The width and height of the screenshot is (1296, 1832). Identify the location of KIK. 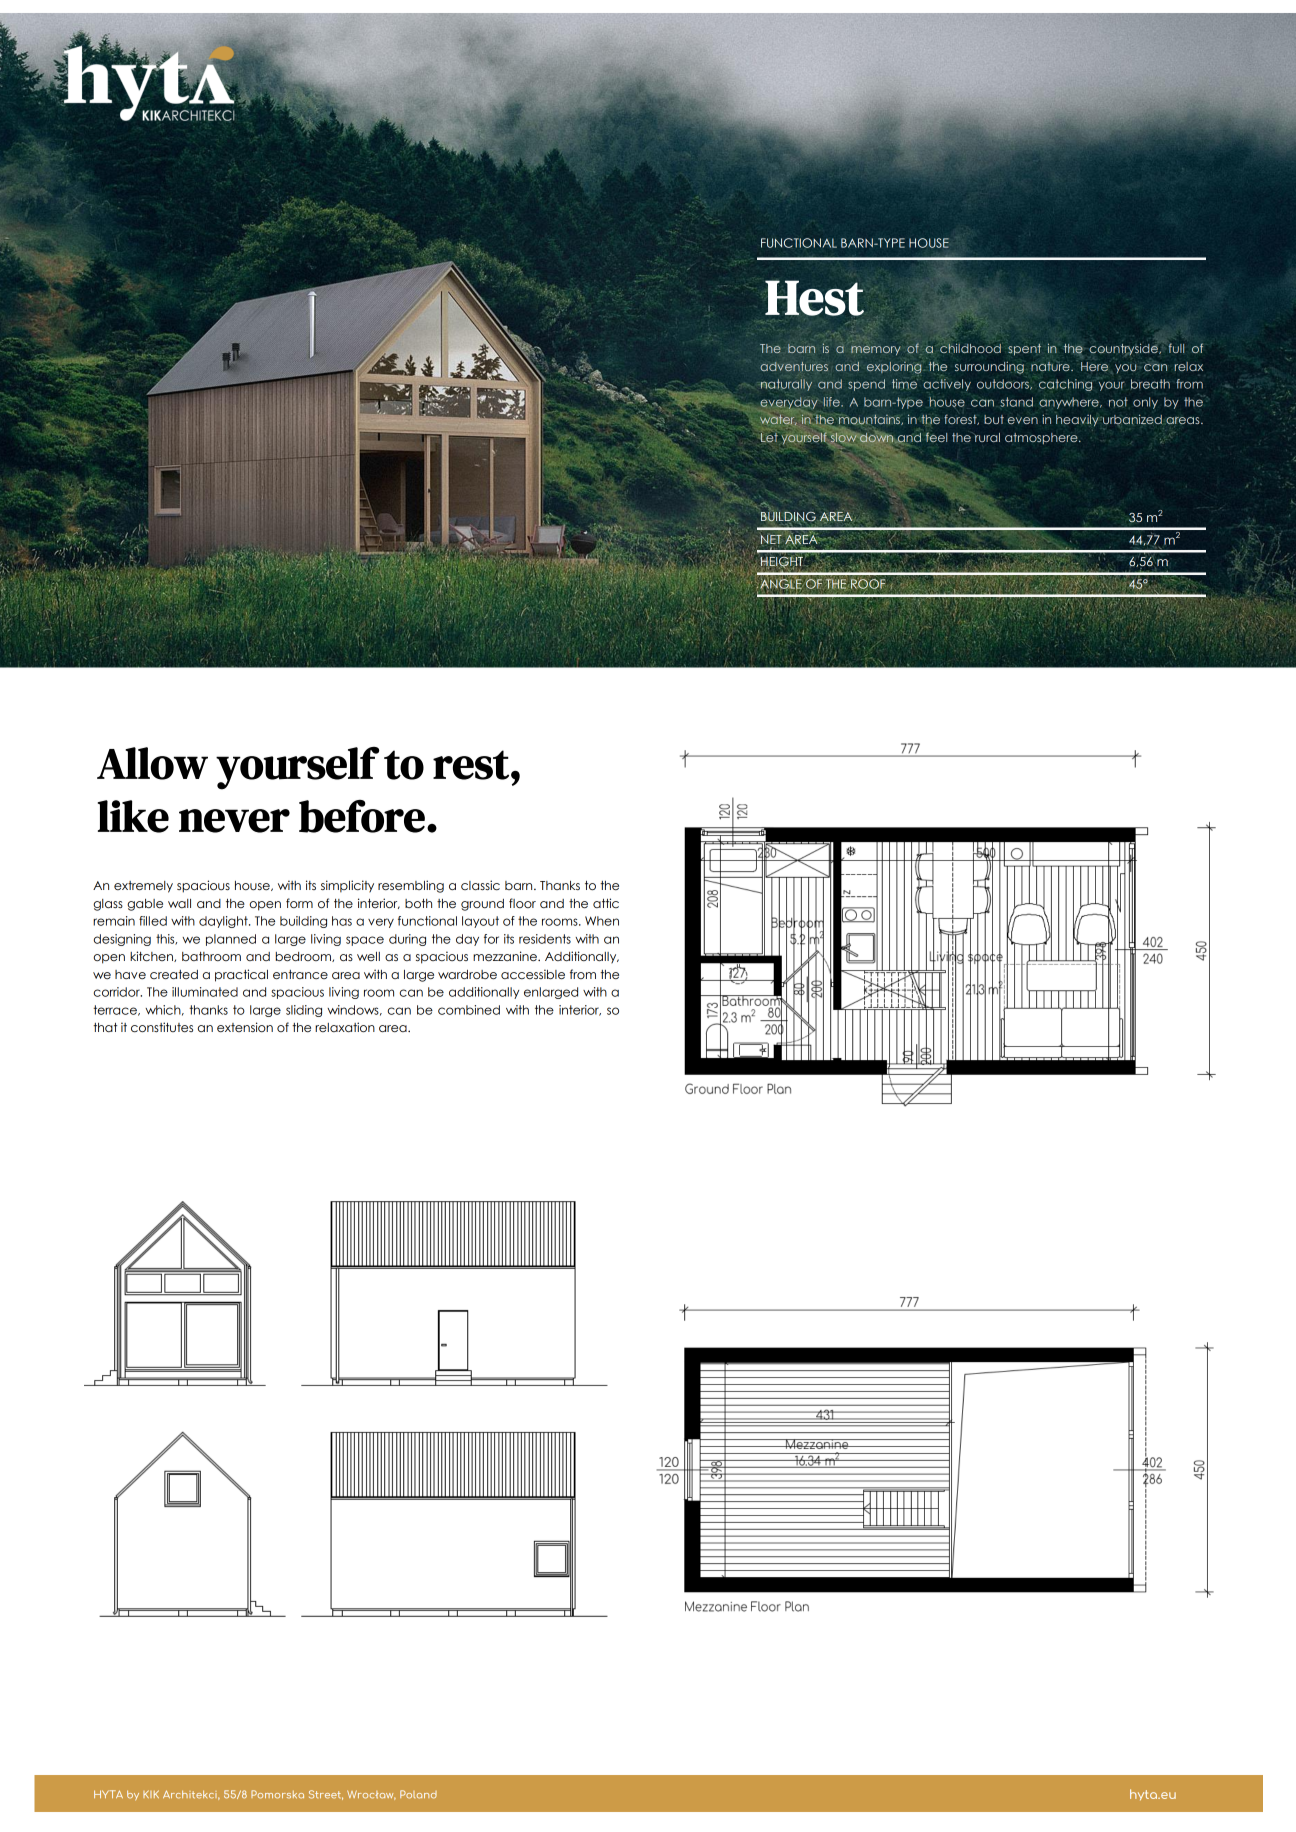
(151, 1794).
